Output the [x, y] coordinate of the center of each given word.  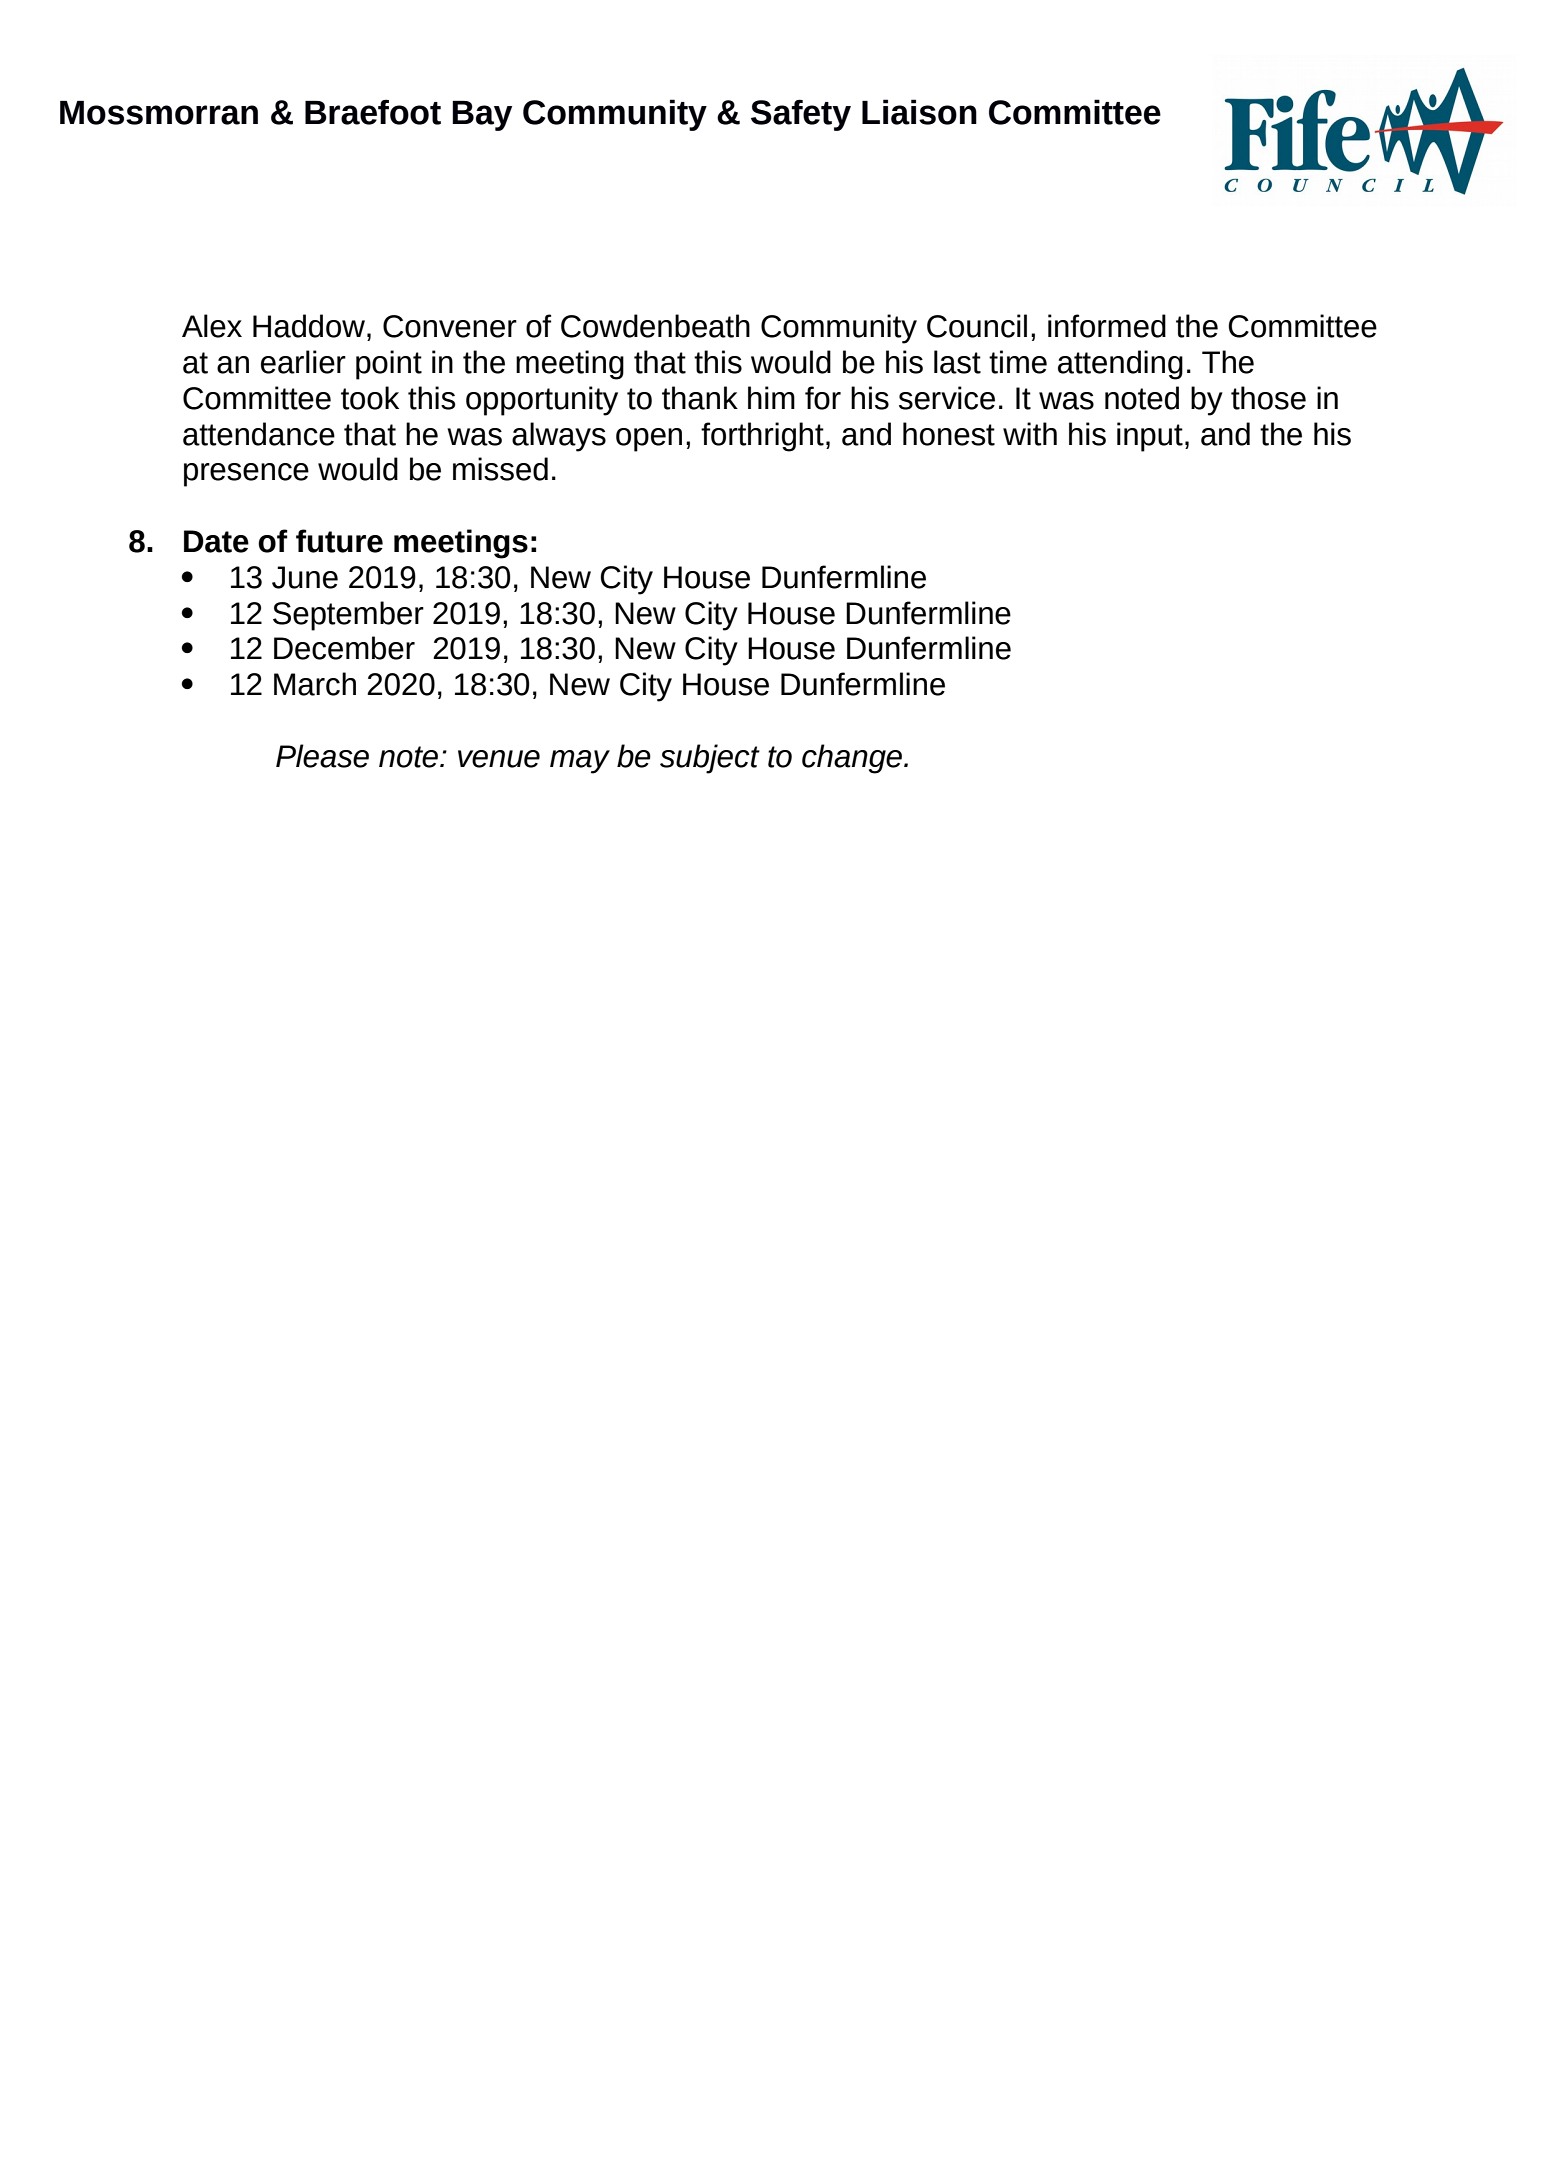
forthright [762, 437]
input [1150, 437]
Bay [482, 116]
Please [322, 756]
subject [710, 759]
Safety [801, 115]
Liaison [919, 112]
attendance [259, 434]
